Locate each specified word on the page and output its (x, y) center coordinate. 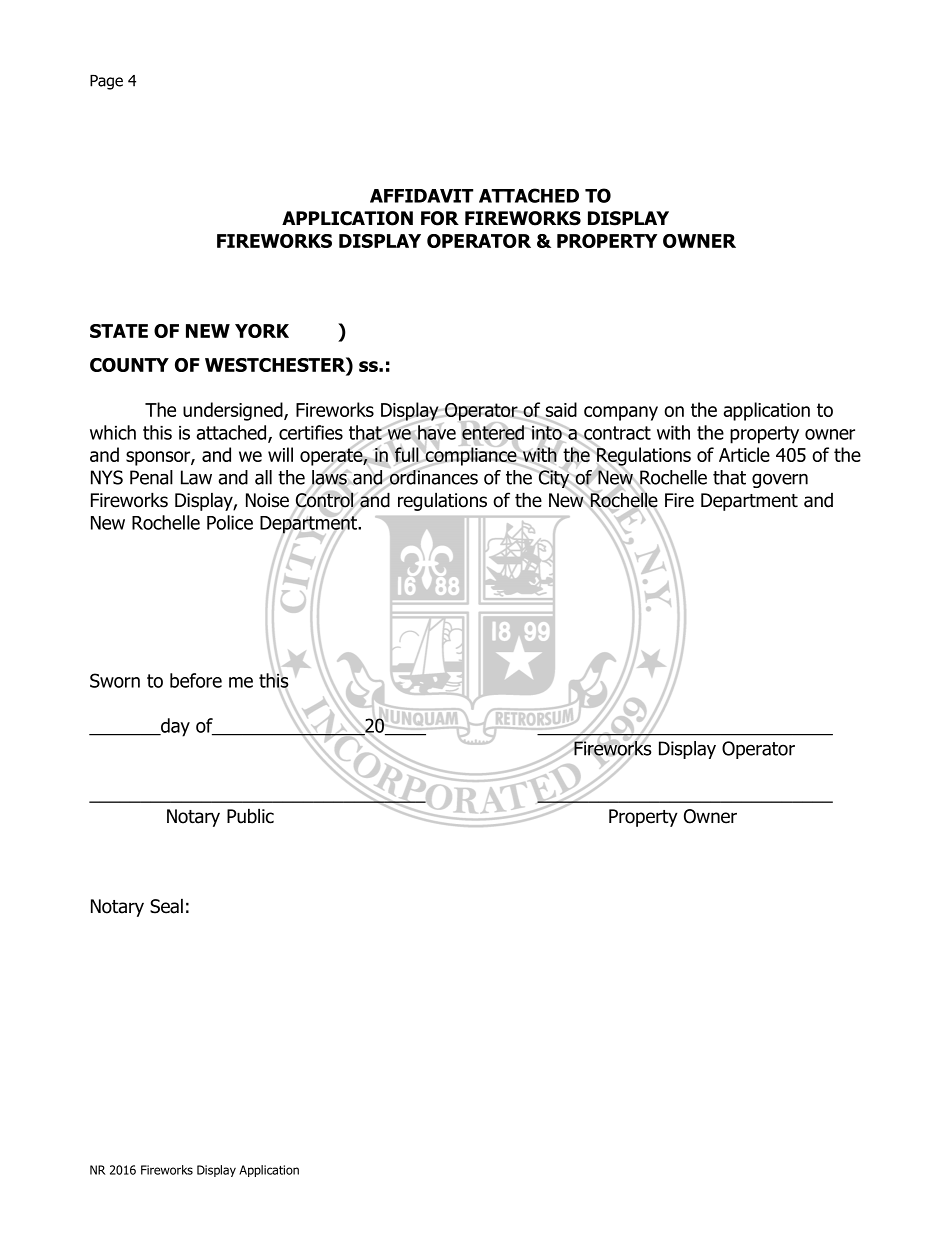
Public (250, 816)
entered (493, 432)
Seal (166, 906)
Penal (151, 477)
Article (744, 454)
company (621, 413)
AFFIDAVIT (421, 196)
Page (106, 82)
